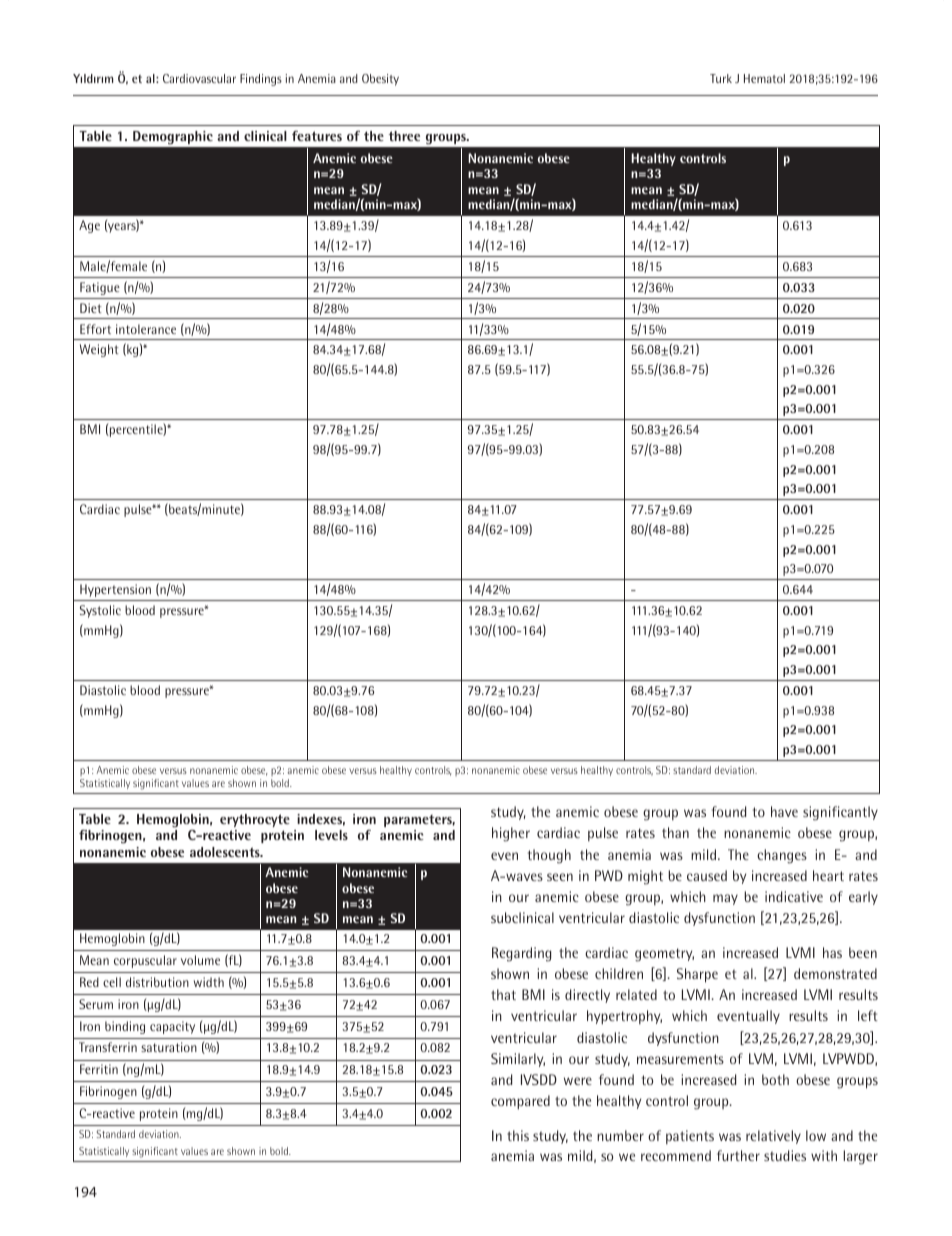 The height and width of the screenshot is (1236, 952). What do you see at coordinates (99, 350) in the screenshot?
I see `Weight` at bounding box center [99, 350].
